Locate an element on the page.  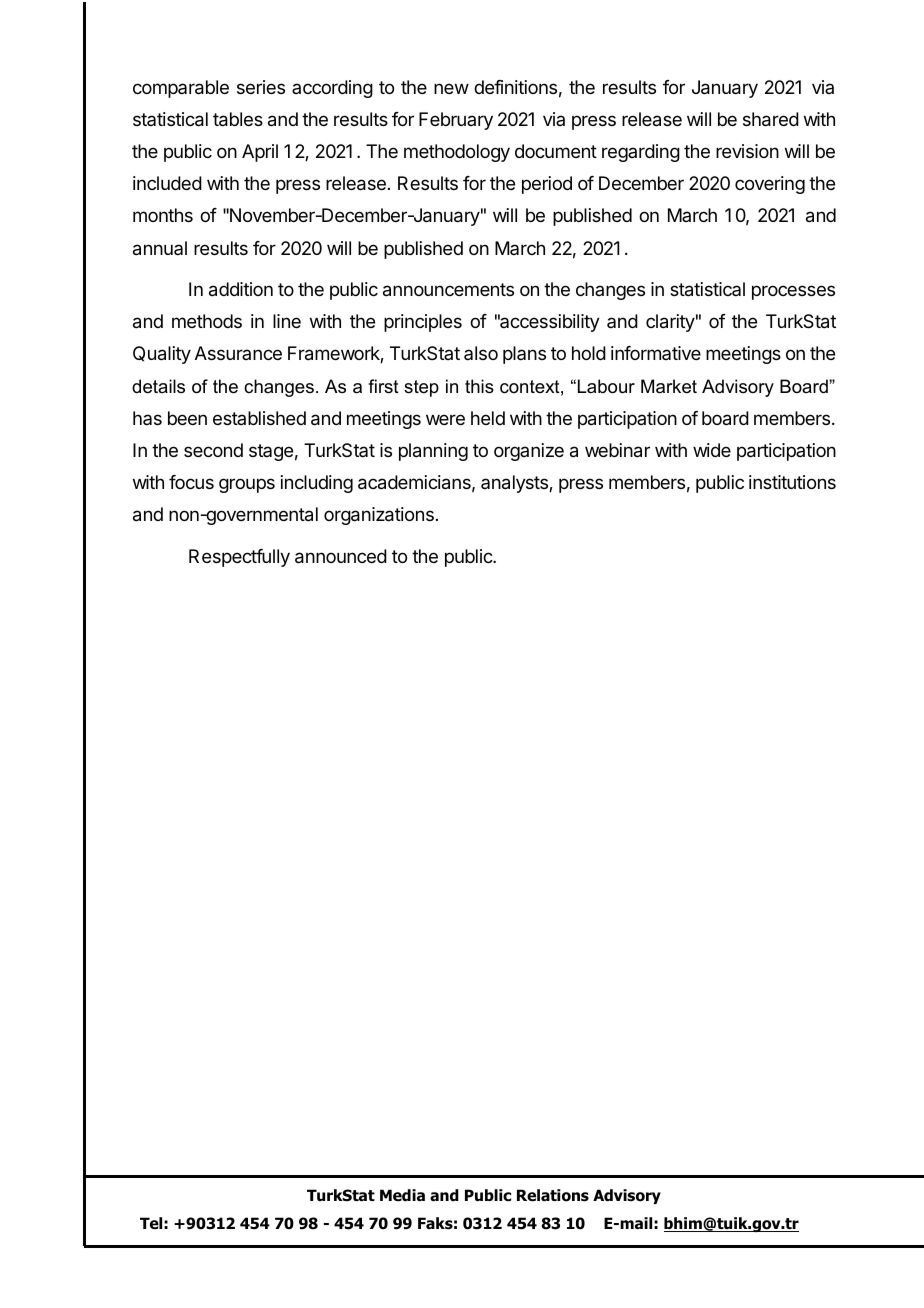
institutions is located at coordinates (792, 482).
